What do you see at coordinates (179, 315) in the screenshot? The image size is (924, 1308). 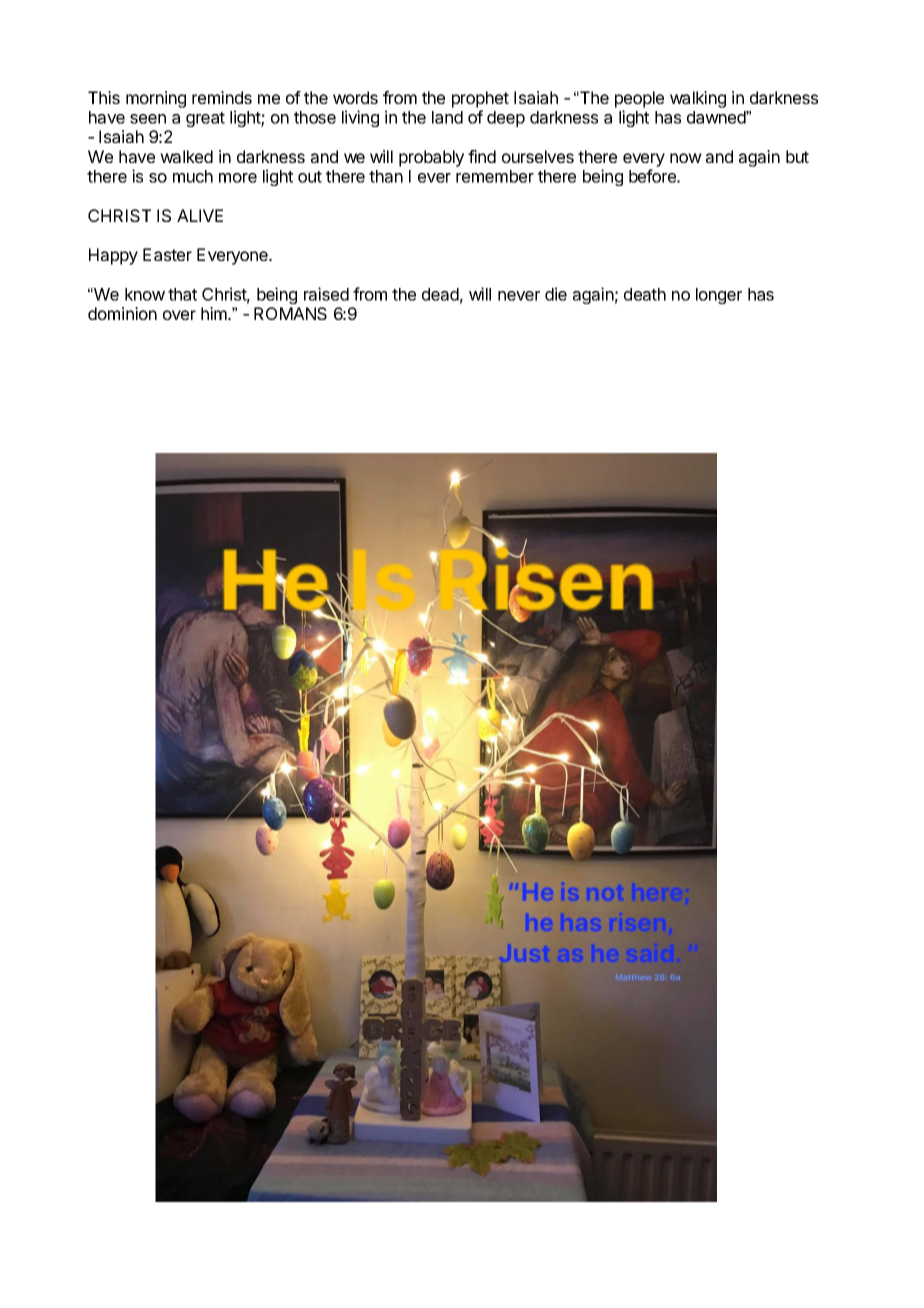 I see `over` at bounding box center [179, 315].
